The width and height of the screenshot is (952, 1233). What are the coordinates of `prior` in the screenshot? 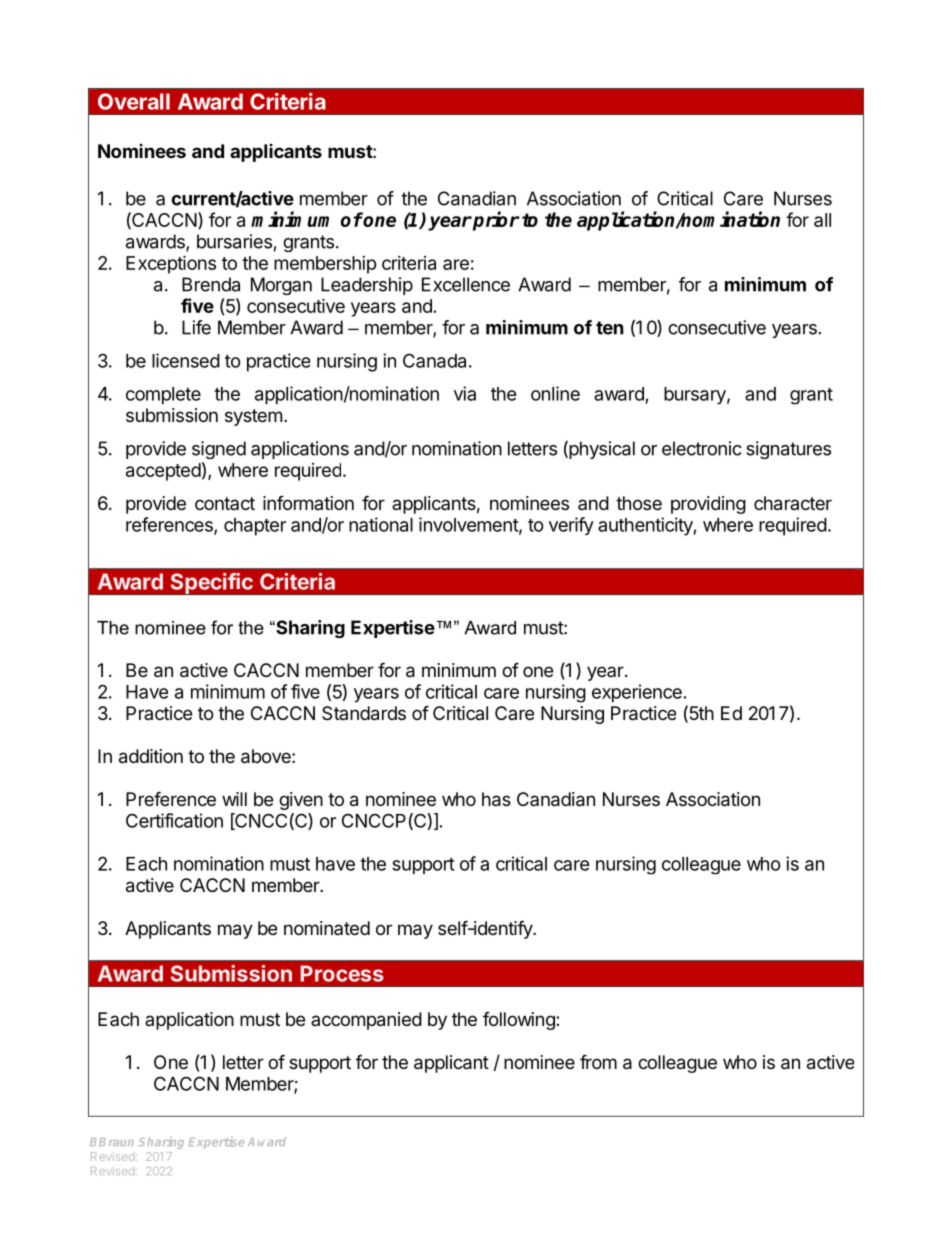 It's located at (495, 221).
